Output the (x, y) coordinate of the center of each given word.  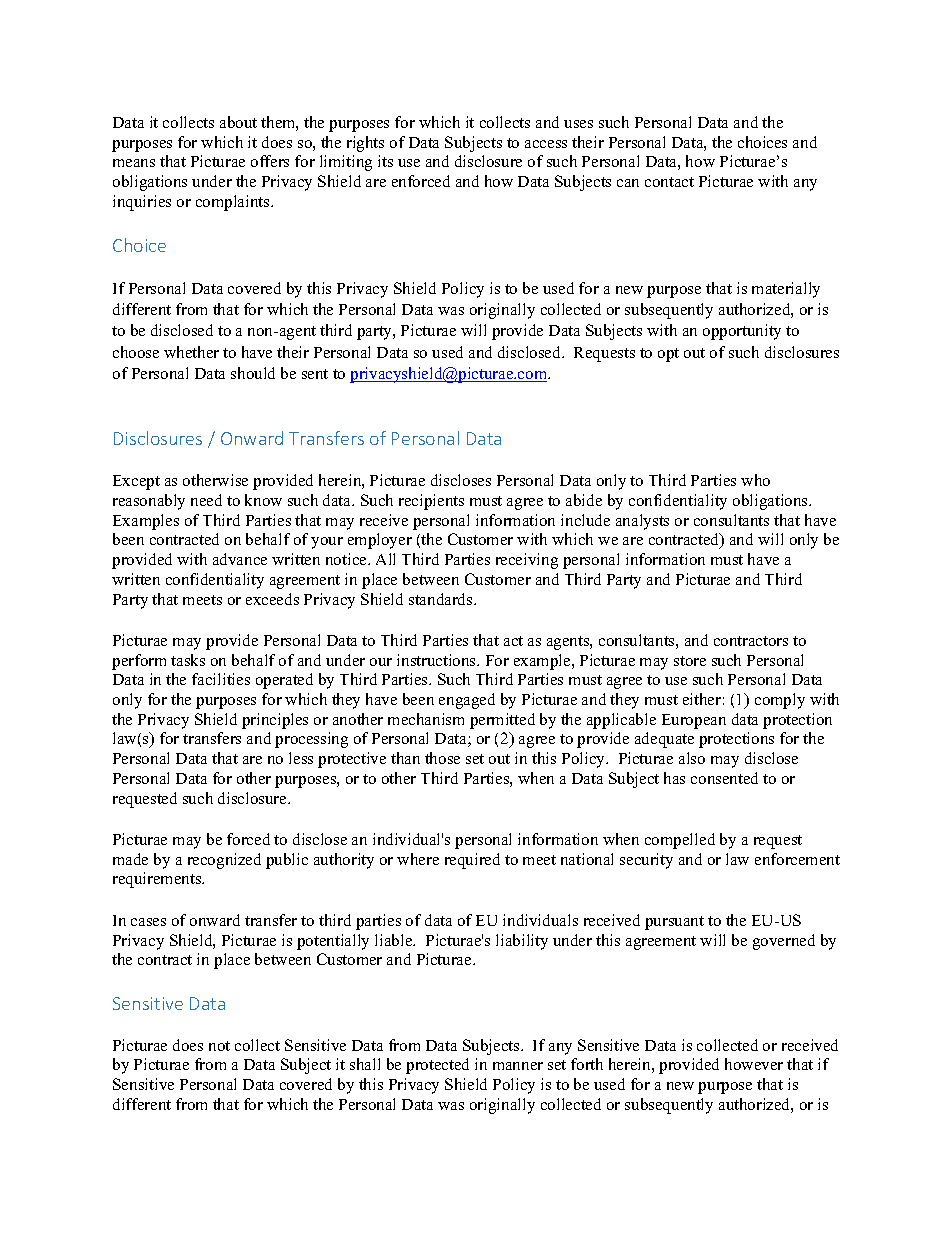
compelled (680, 841)
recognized (224, 861)
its (385, 161)
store (690, 661)
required (472, 861)
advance (240, 559)
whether (191, 352)
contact (669, 182)
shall (365, 1064)
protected (437, 1066)
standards (442, 599)
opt (668, 355)
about (238, 122)
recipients (431, 502)
